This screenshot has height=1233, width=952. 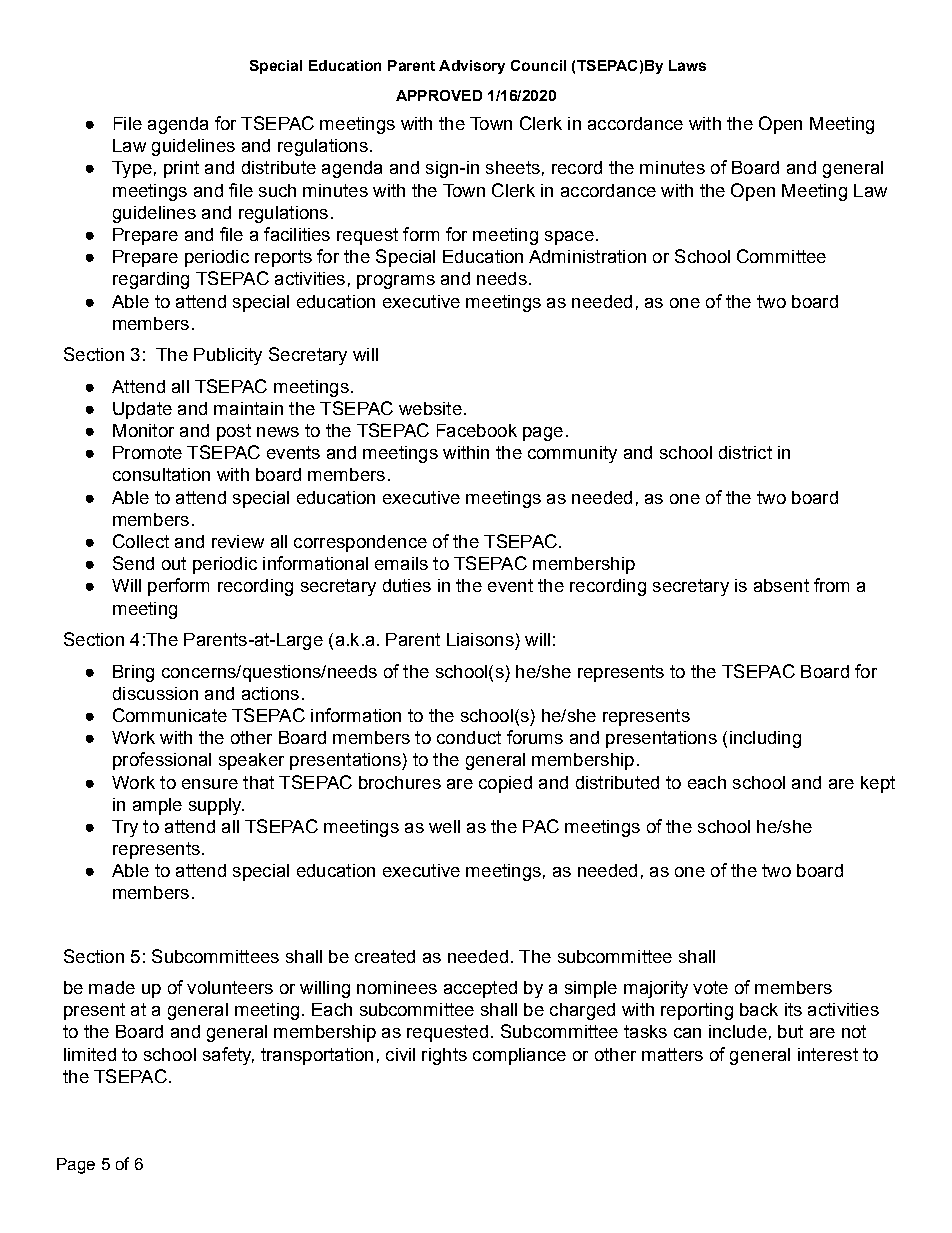 What do you see at coordinates (519, 1056) in the screenshot?
I see `compliance` at bounding box center [519, 1056].
